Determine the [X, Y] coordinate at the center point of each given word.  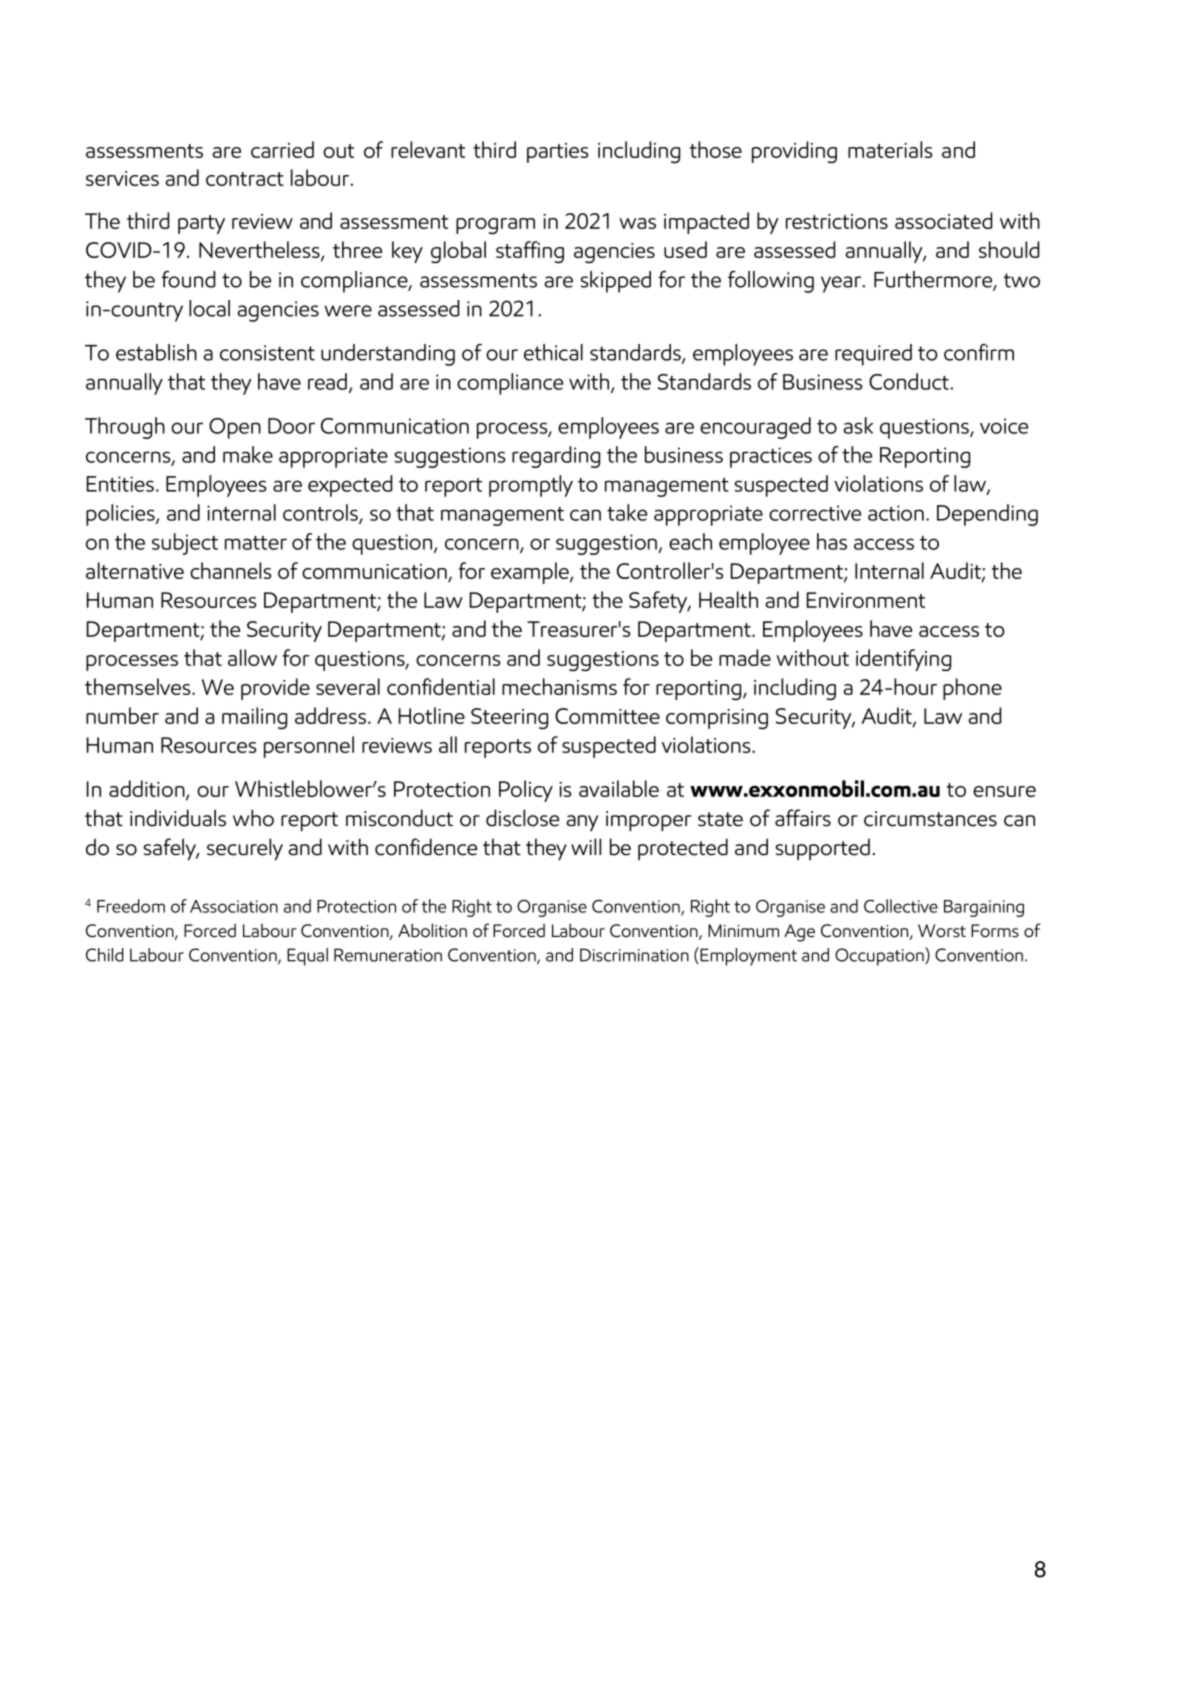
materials [890, 149]
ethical [553, 352]
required [873, 355]
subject [185, 544]
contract [245, 179]
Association [234, 906]
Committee [607, 716]
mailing [254, 718]
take [627, 512]
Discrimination [634, 955]
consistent [267, 353]
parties [558, 153]
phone [972, 689]
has [832, 541]
